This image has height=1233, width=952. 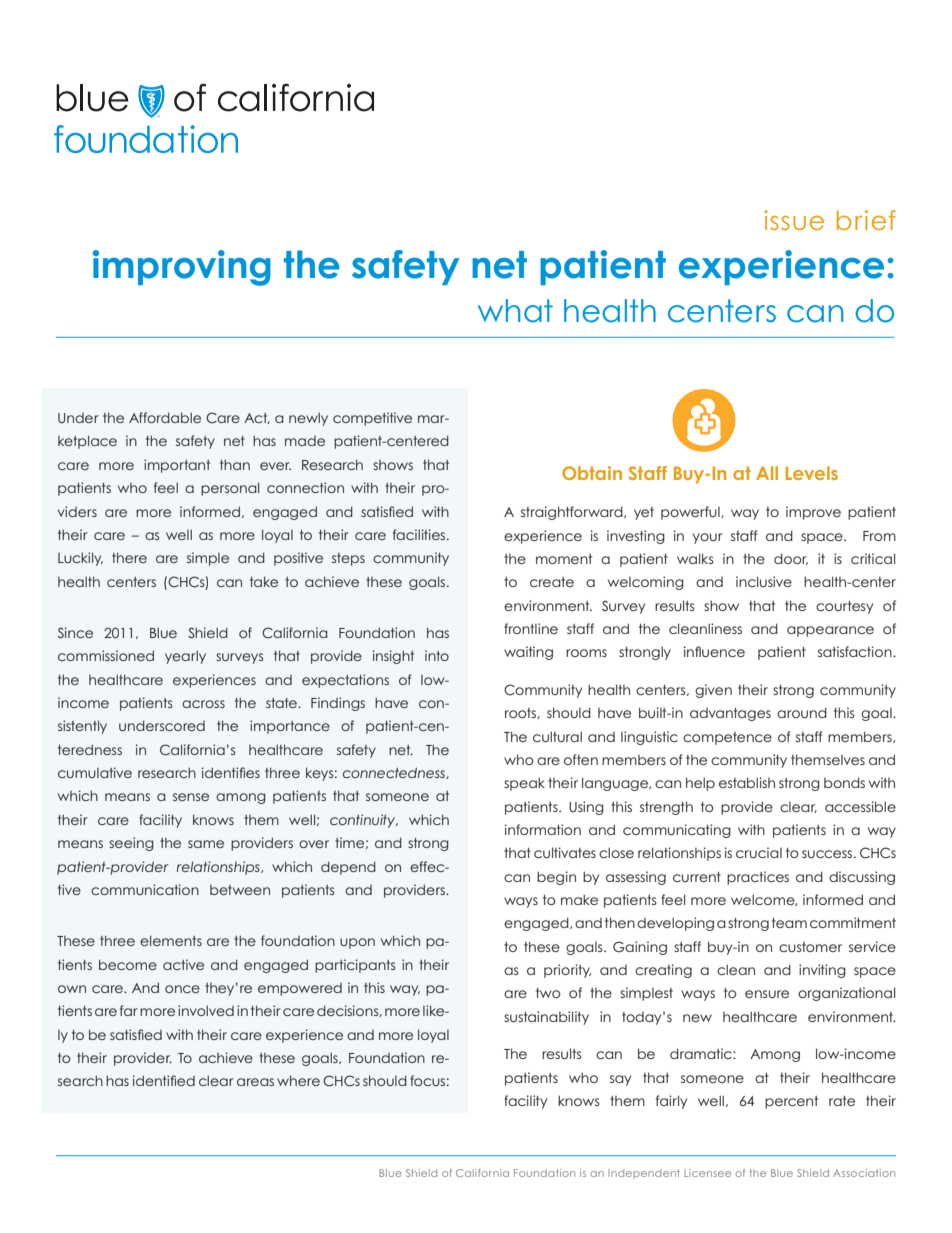 What do you see at coordinates (543, 829) in the image?
I see `information` at bounding box center [543, 829].
